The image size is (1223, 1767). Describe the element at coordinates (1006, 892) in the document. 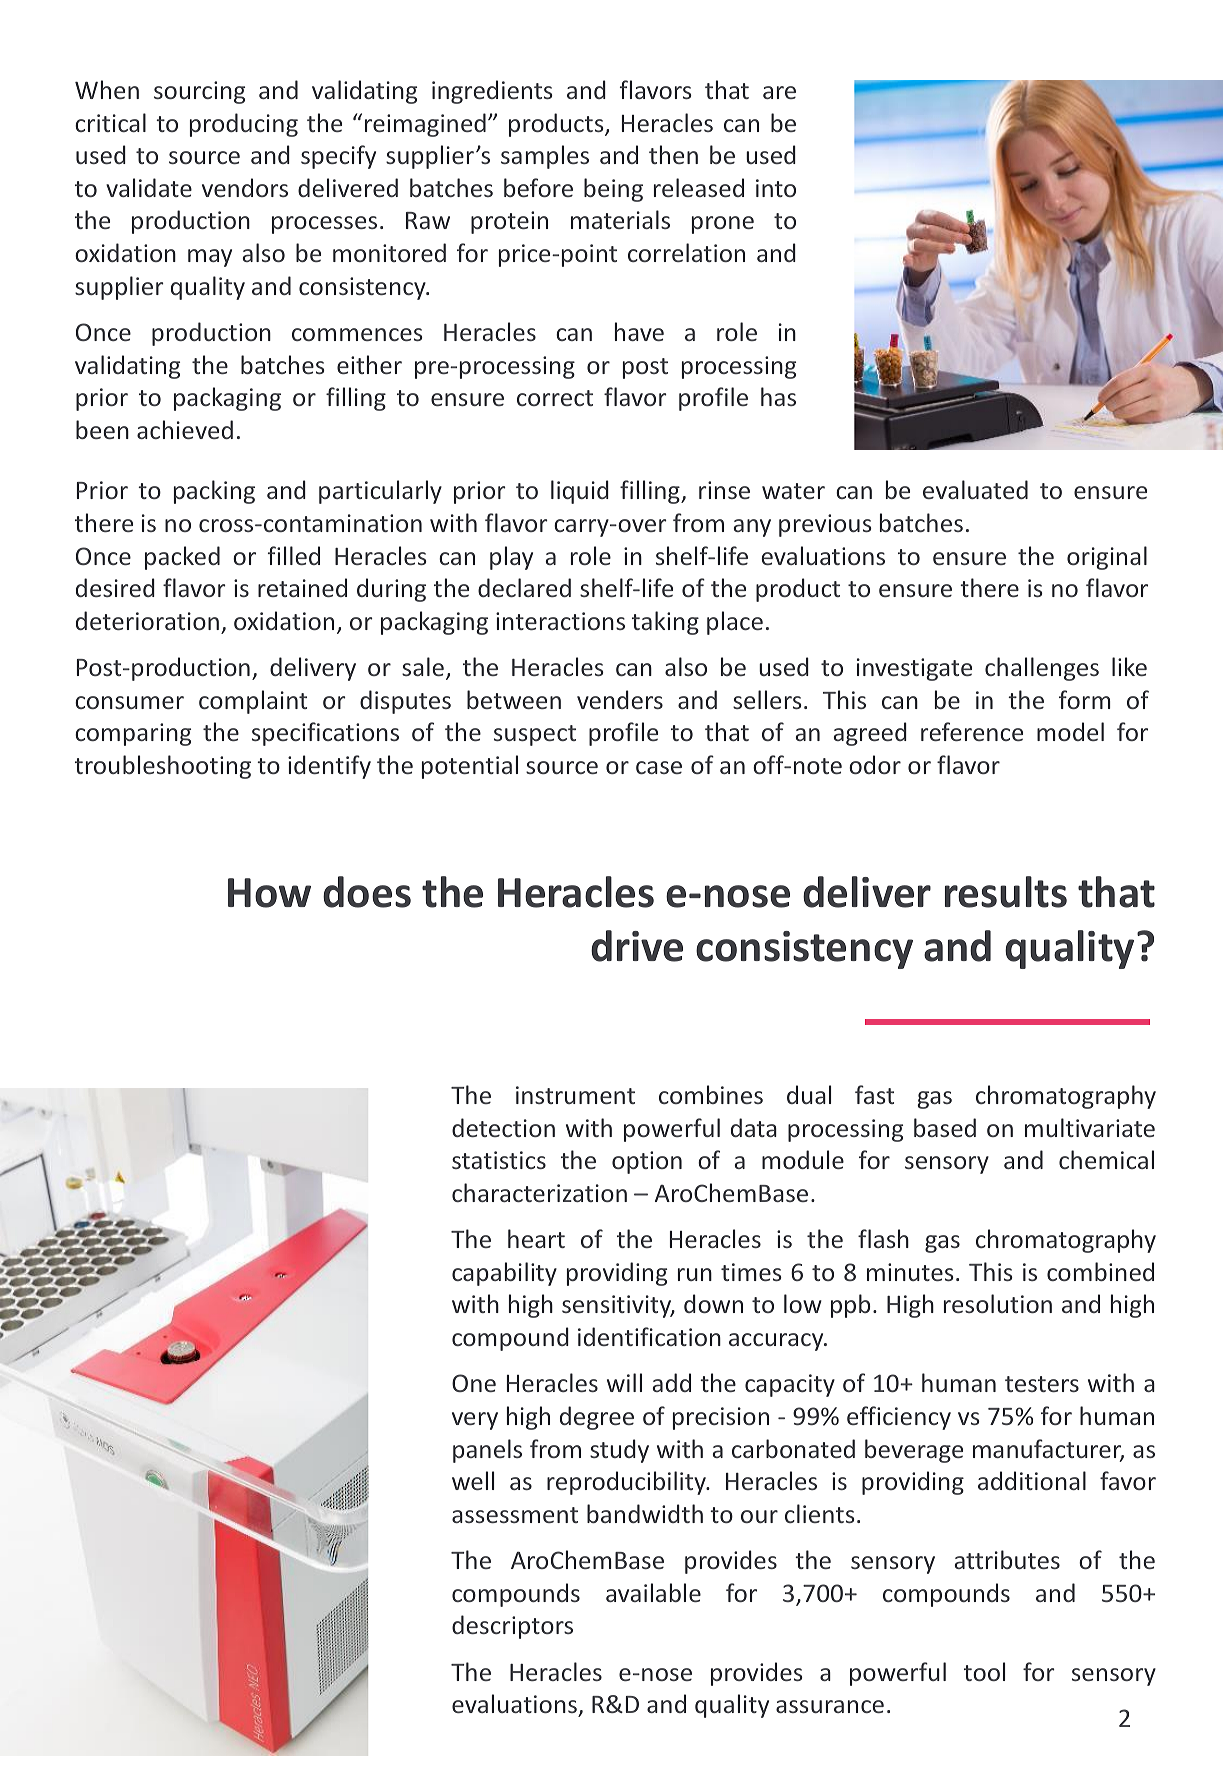

I see `results` at that location.
